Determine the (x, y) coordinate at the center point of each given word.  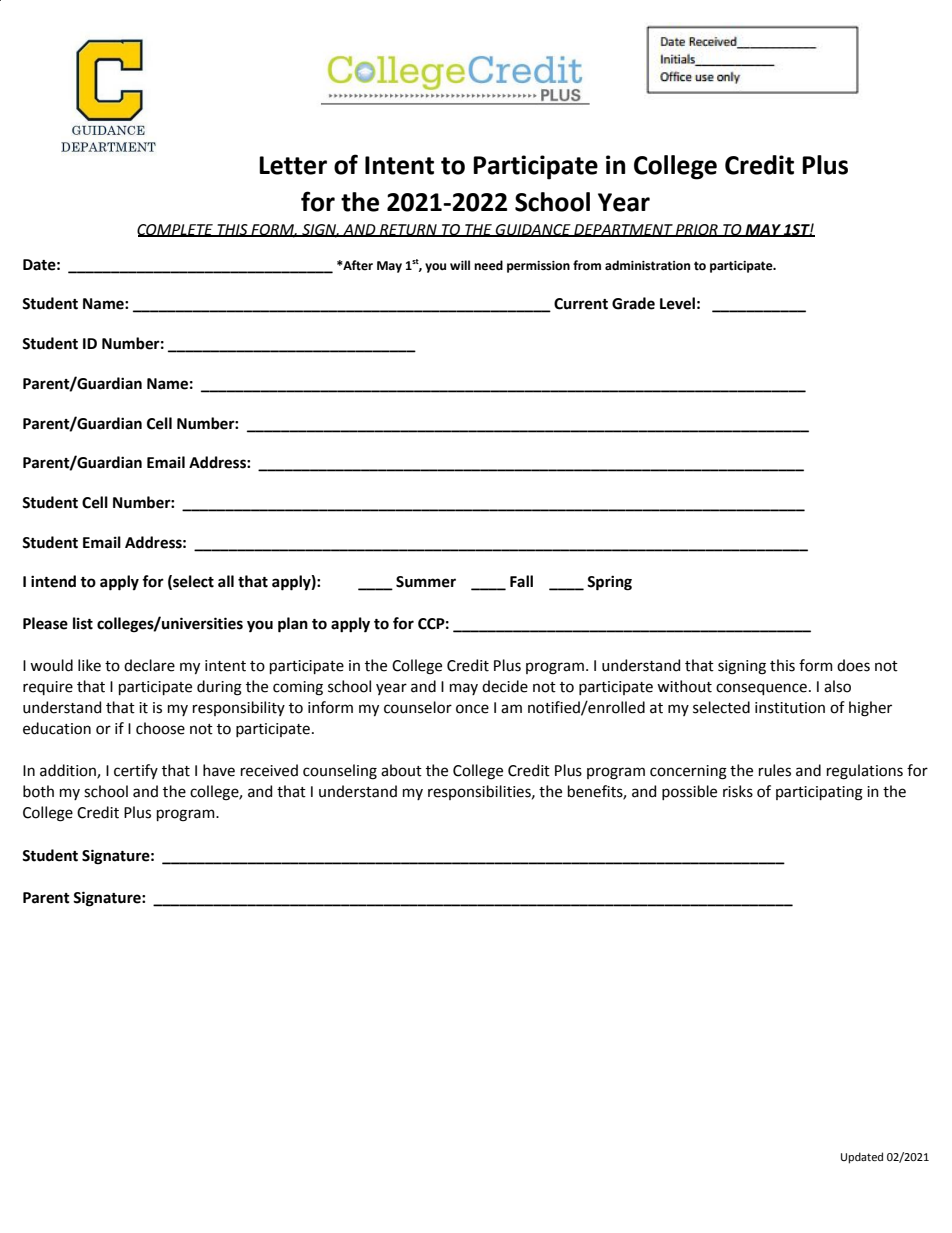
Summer (426, 582)
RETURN (408, 230)
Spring (609, 583)
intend (53, 581)
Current (581, 304)
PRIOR (697, 230)
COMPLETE (176, 230)
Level (677, 303)
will (460, 265)
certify (136, 771)
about (401, 770)
